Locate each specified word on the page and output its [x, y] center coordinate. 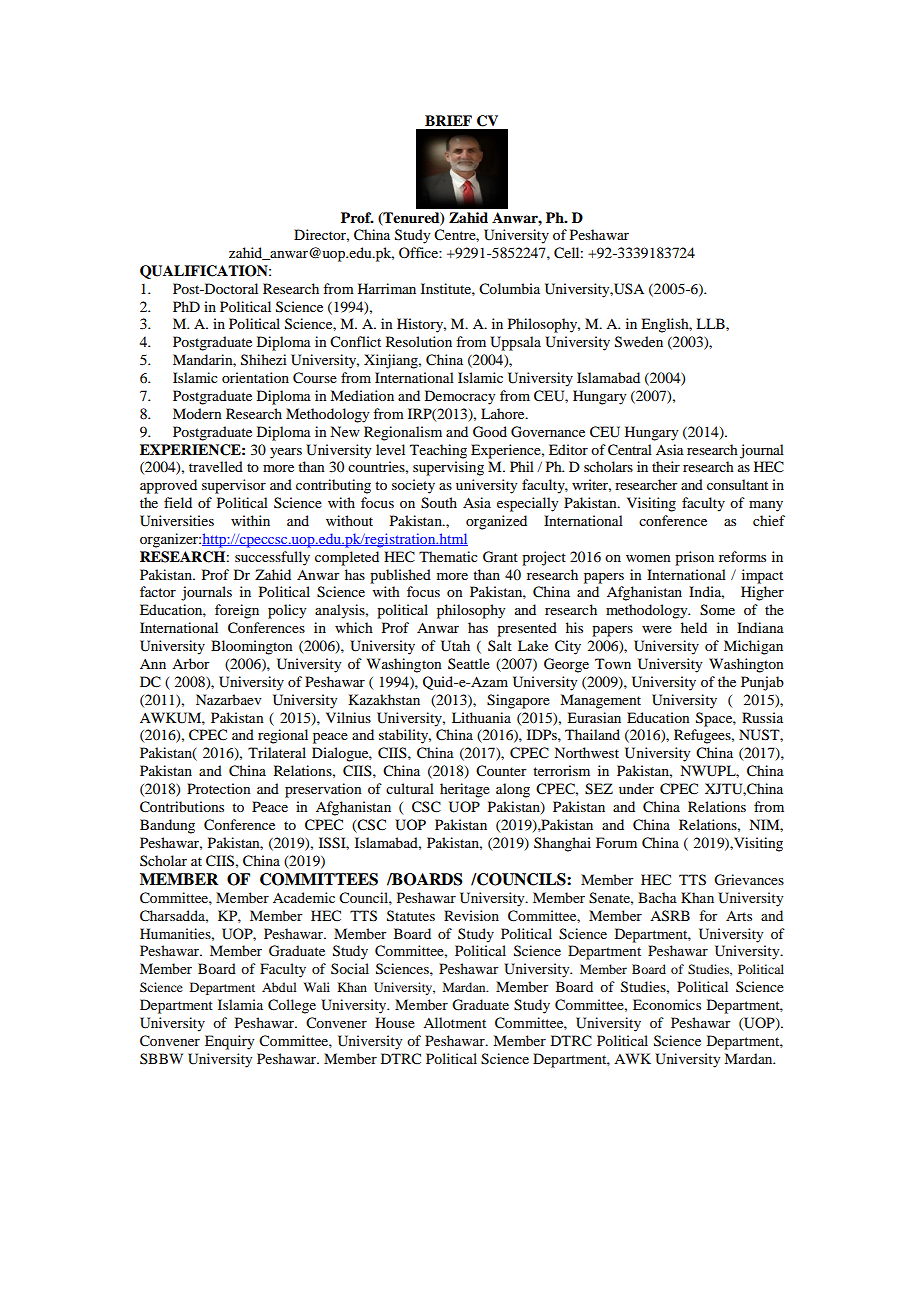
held [694, 627]
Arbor [191, 663]
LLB [711, 323]
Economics [667, 1004]
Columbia [509, 289]
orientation [255, 377]
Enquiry [229, 1042]
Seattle [469, 663]
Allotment [454, 1022]
